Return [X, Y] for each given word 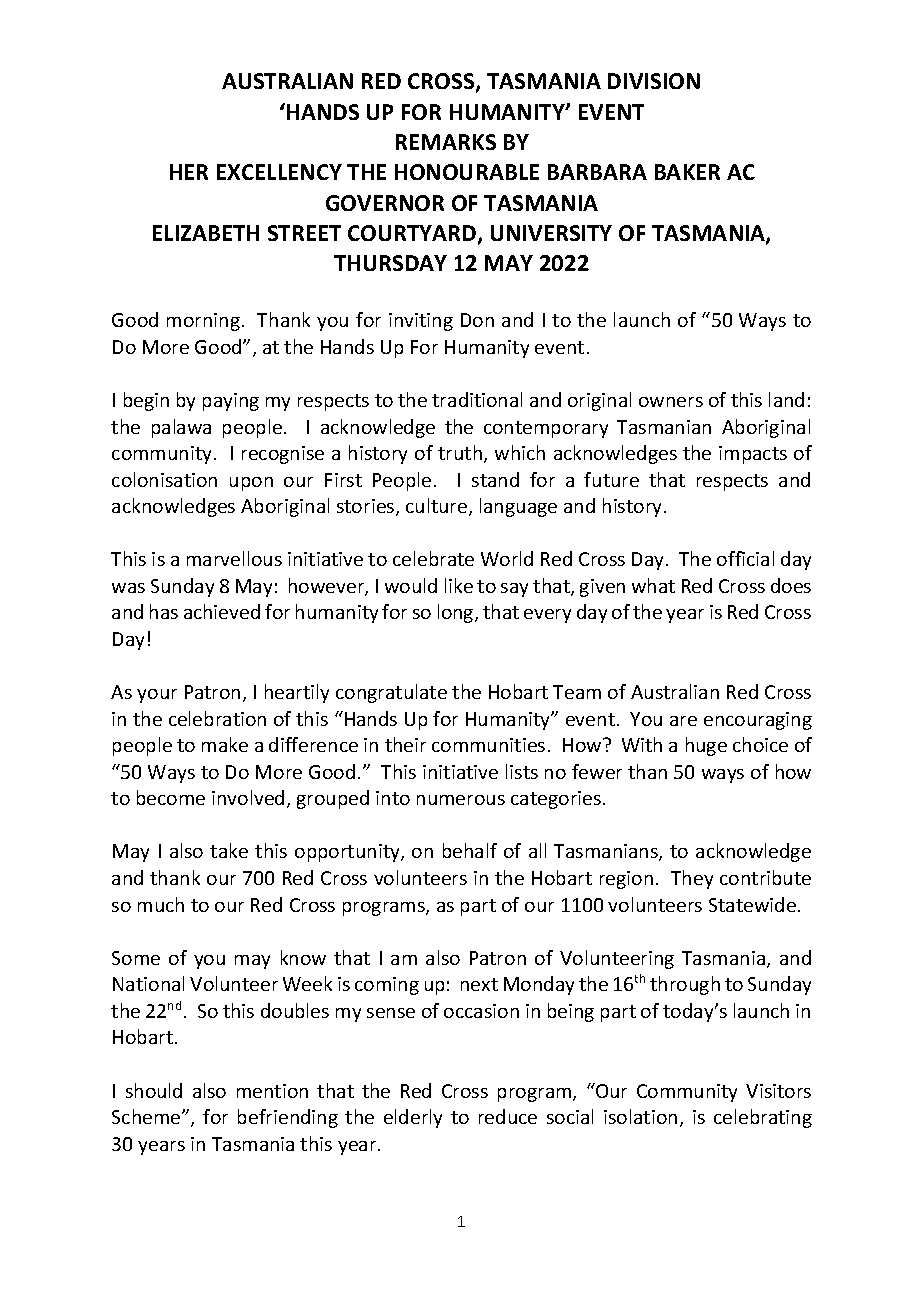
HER [189, 172]
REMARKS [446, 142]
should [154, 1090]
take [229, 850]
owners [671, 402]
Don [477, 320]
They [692, 879]
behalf [470, 850]
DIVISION [654, 81]
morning [203, 322]
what [653, 585]
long [457, 613]
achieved [222, 611]
